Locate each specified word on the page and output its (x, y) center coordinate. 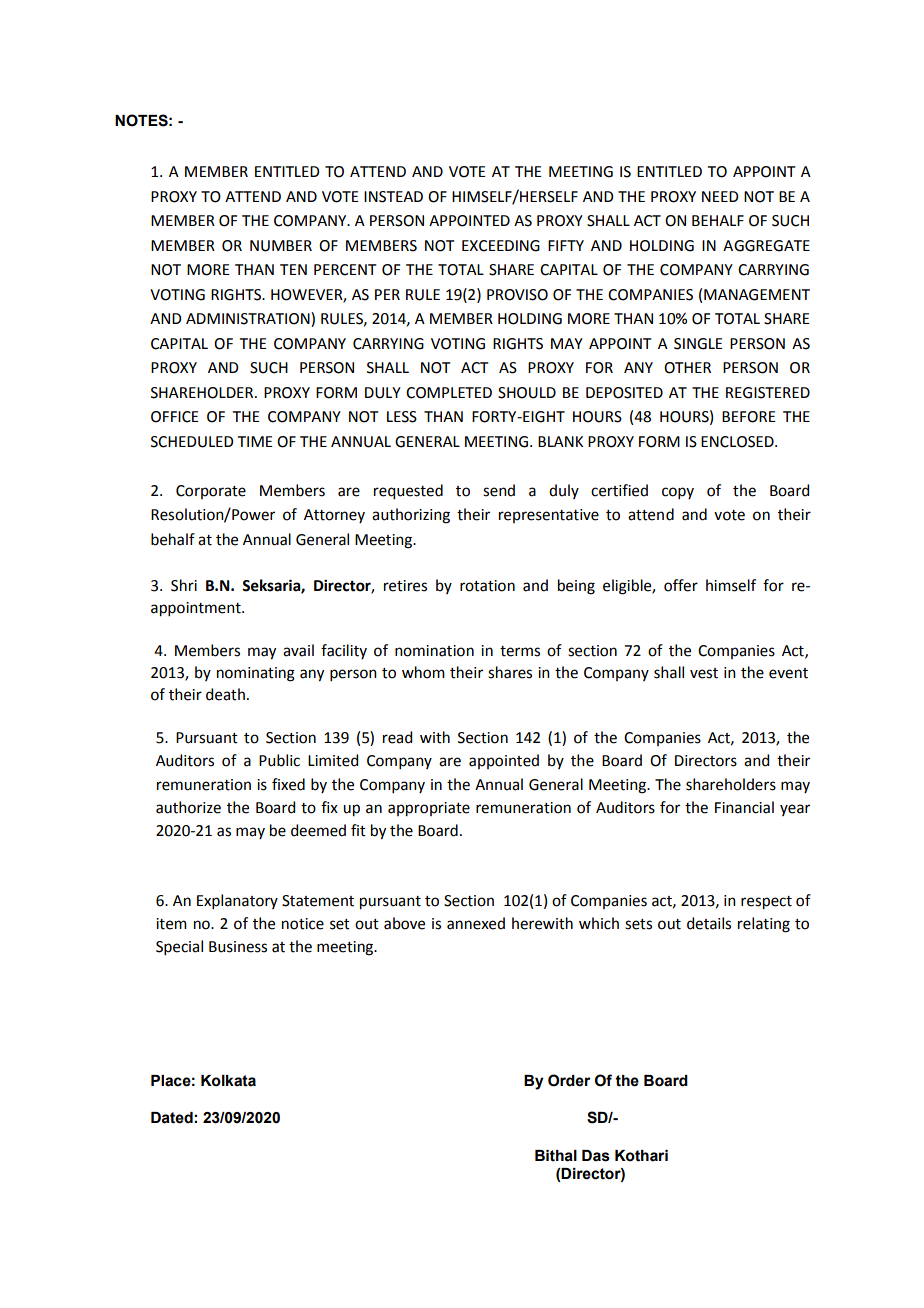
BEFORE (749, 417)
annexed (476, 923)
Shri (184, 585)
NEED (720, 196)
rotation (487, 586)
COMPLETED (449, 393)
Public (279, 760)
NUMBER (281, 246)
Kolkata (228, 1081)
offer (681, 585)
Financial (744, 807)
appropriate (429, 809)
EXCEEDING (501, 246)
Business (238, 947)
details (709, 923)
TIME (255, 441)
